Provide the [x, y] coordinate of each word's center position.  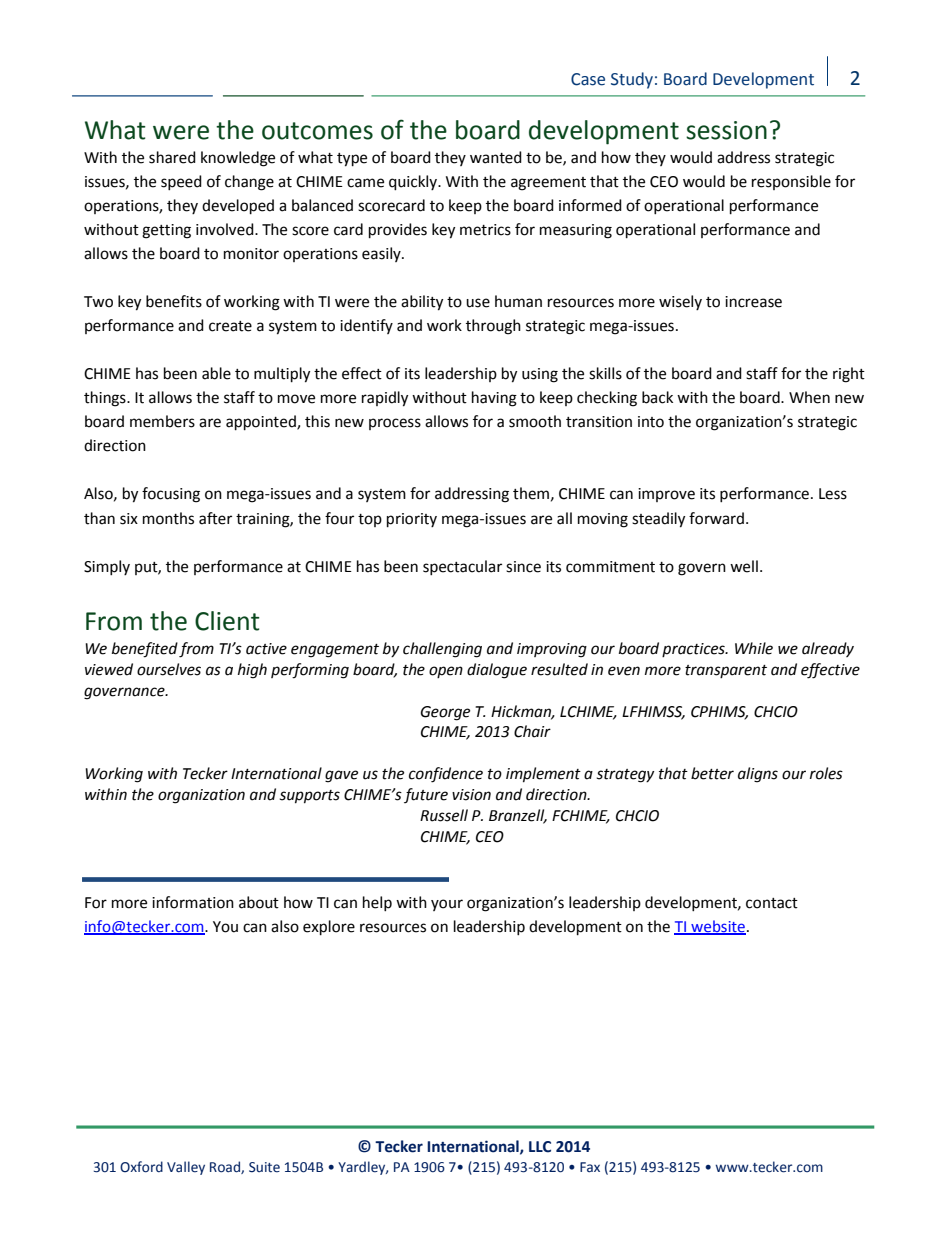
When [809, 397]
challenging [442, 650]
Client [227, 621]
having [494, 399]
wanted [496, 157]
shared [172, 157]
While [754, 648]
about [259, 902]
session [726, 130]
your [447, 905]
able [216, 373]
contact [772, 903]
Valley [186, 1168]
